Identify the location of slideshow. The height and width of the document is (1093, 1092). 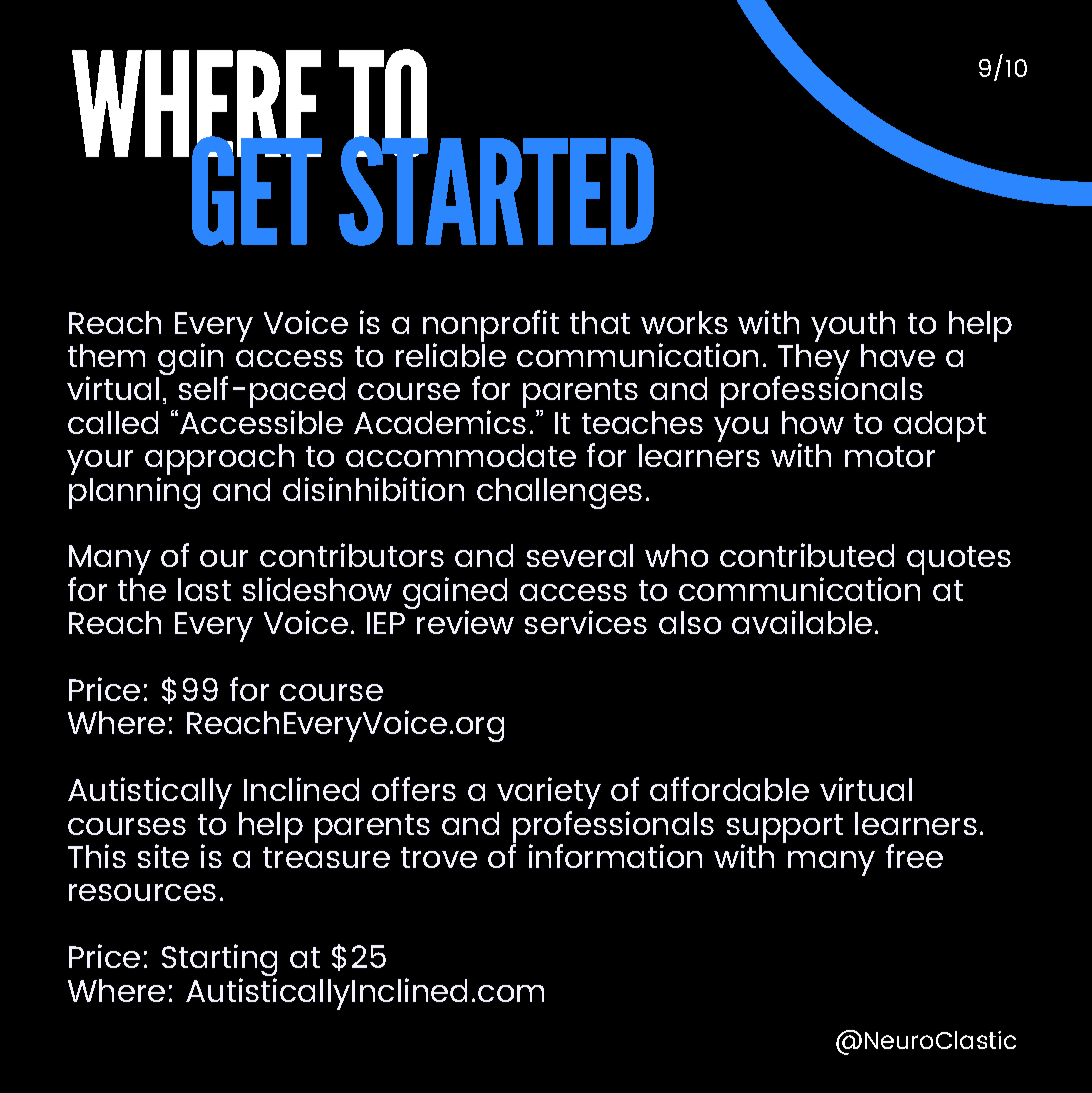
(317, 589).
